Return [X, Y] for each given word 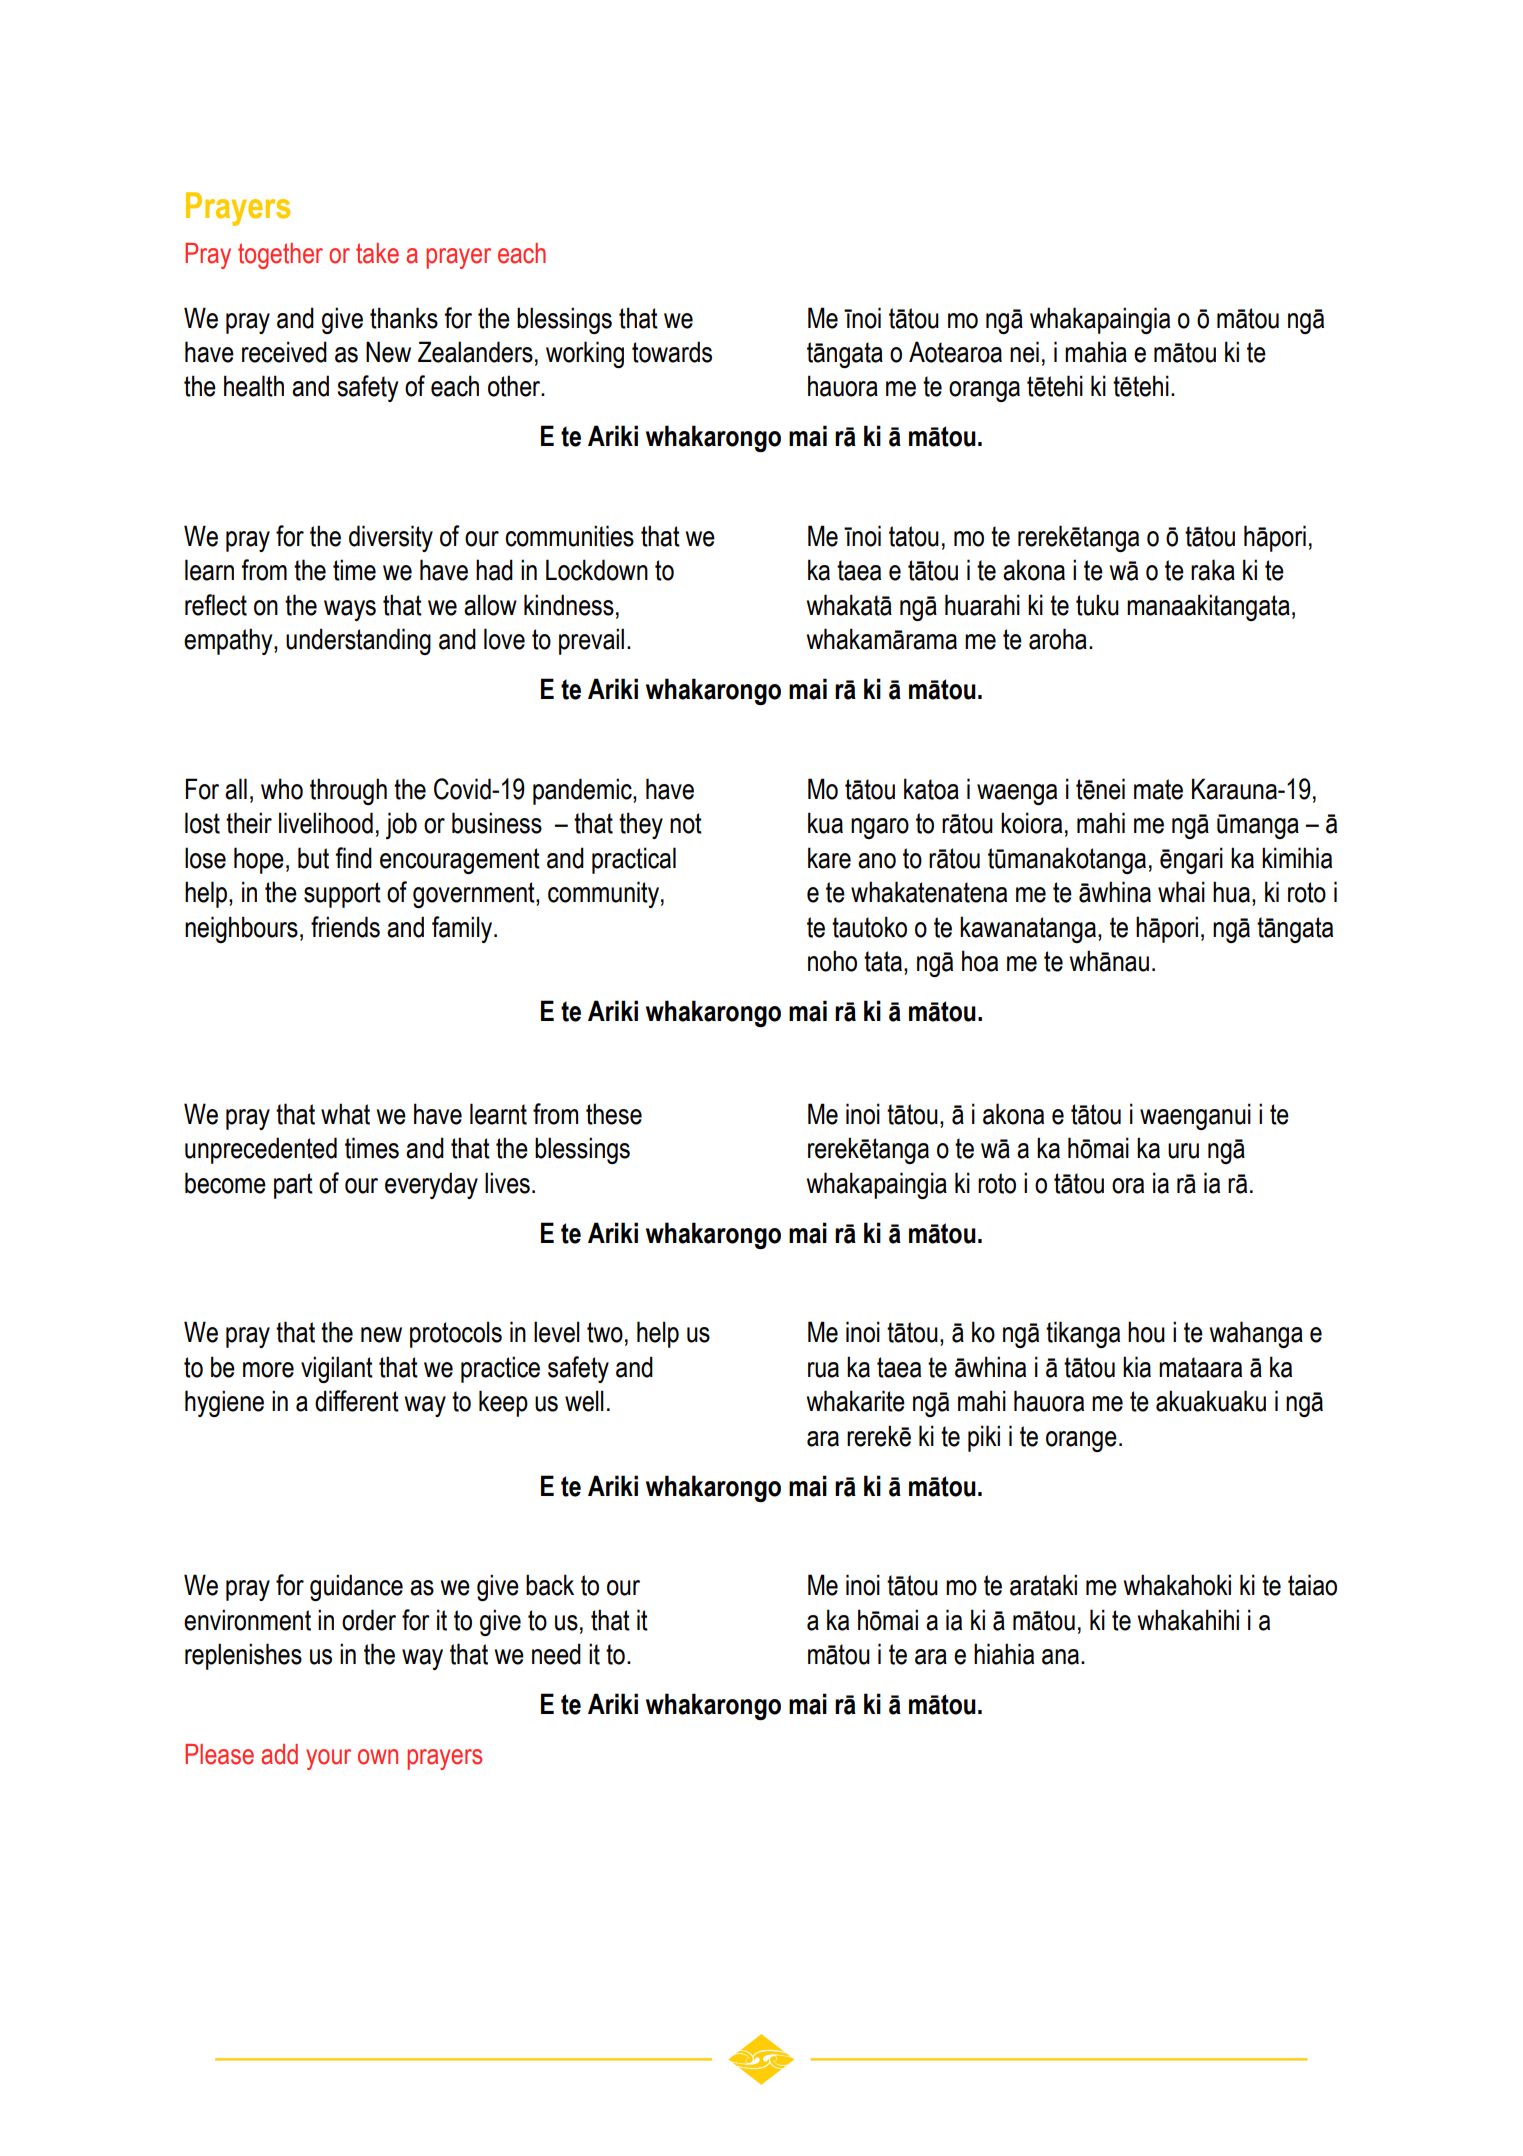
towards [672, 352]
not [686, 823]
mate [1158, 789]
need [556, 1654]
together [280, 256]
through [348, 791]
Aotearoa [955, 352]
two [605, 1332]
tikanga [1083, 1334]
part [293, 1186]
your [328, 1759]
